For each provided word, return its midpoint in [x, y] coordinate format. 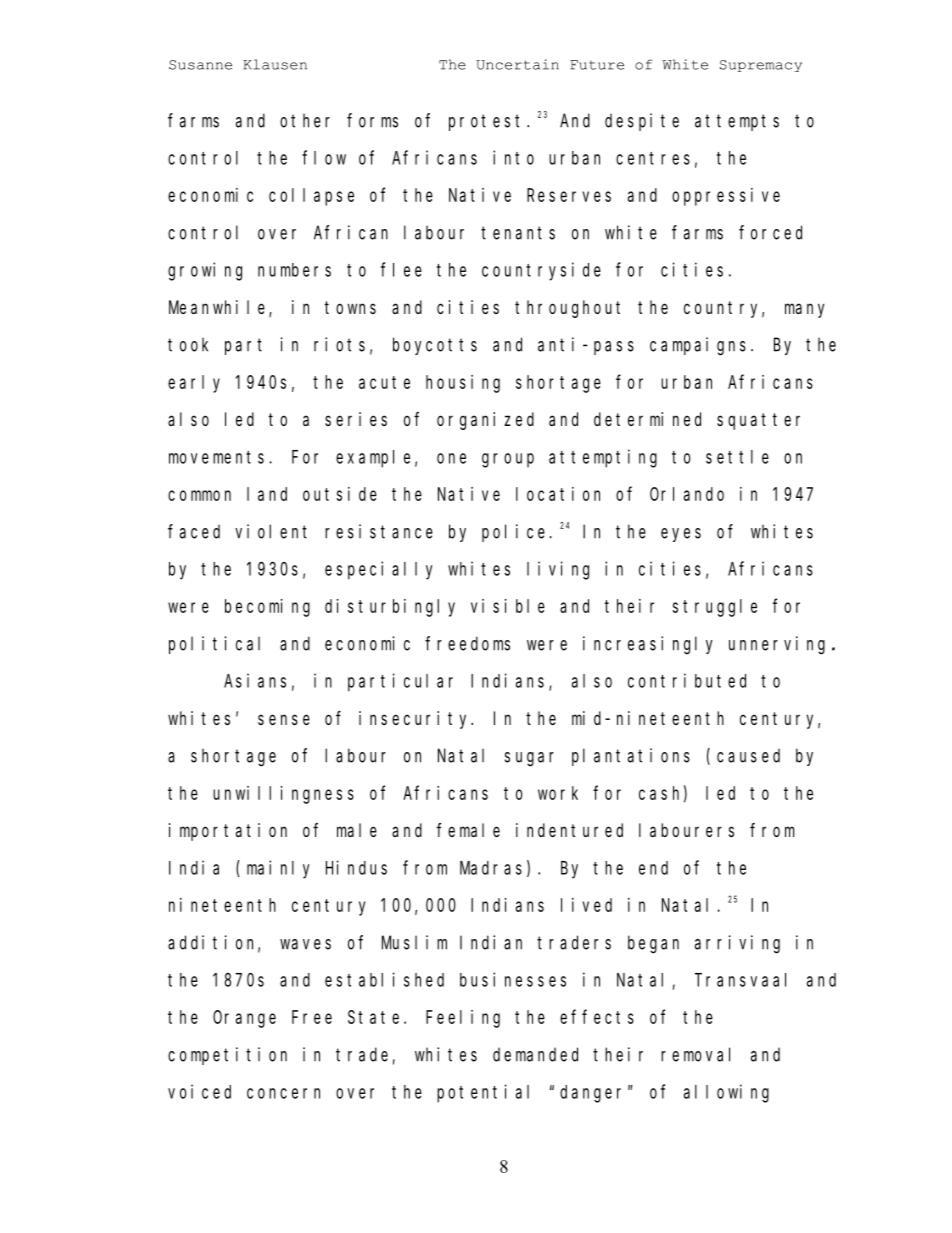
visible [508, 606]
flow [324, 157]
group [508, 460]
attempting [603, 458]
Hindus [356, 867]
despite [642, 122]
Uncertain [518, 64]
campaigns [698, 346]
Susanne [200, 65]
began [653, 944]
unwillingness [283, 795]
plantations [631, 757]
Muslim [414, 942]
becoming [267, 608]
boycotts [435, 346]
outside [340, 494]
